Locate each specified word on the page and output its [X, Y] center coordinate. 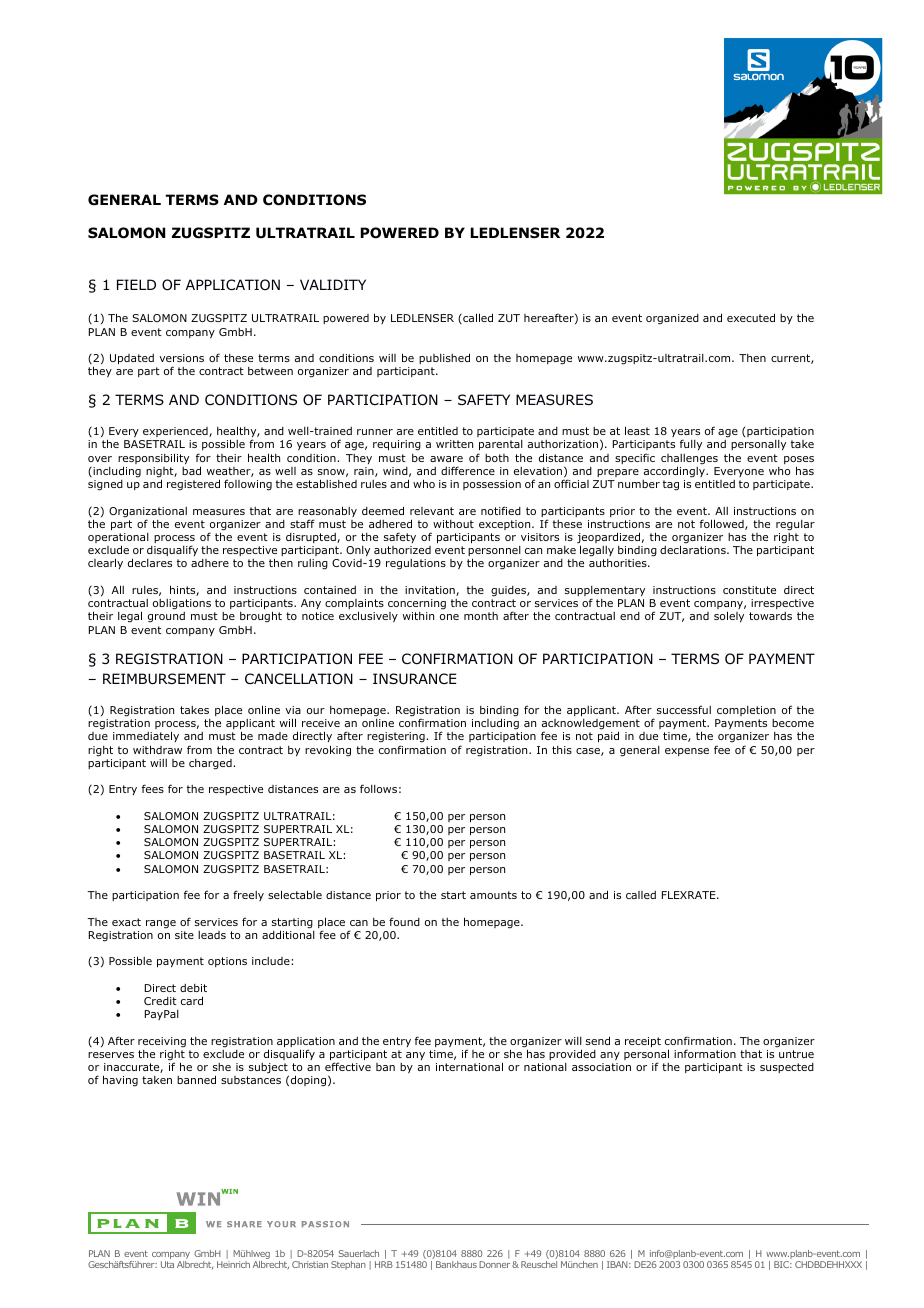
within [418, 616]
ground [166, 617]
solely [729, 616]
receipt [643, 1042]
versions [181, 358]
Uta [167, 1264]
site [184, 935]
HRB [384, 1264]
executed [751, 317]
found [404, 921]
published [444, 358]
